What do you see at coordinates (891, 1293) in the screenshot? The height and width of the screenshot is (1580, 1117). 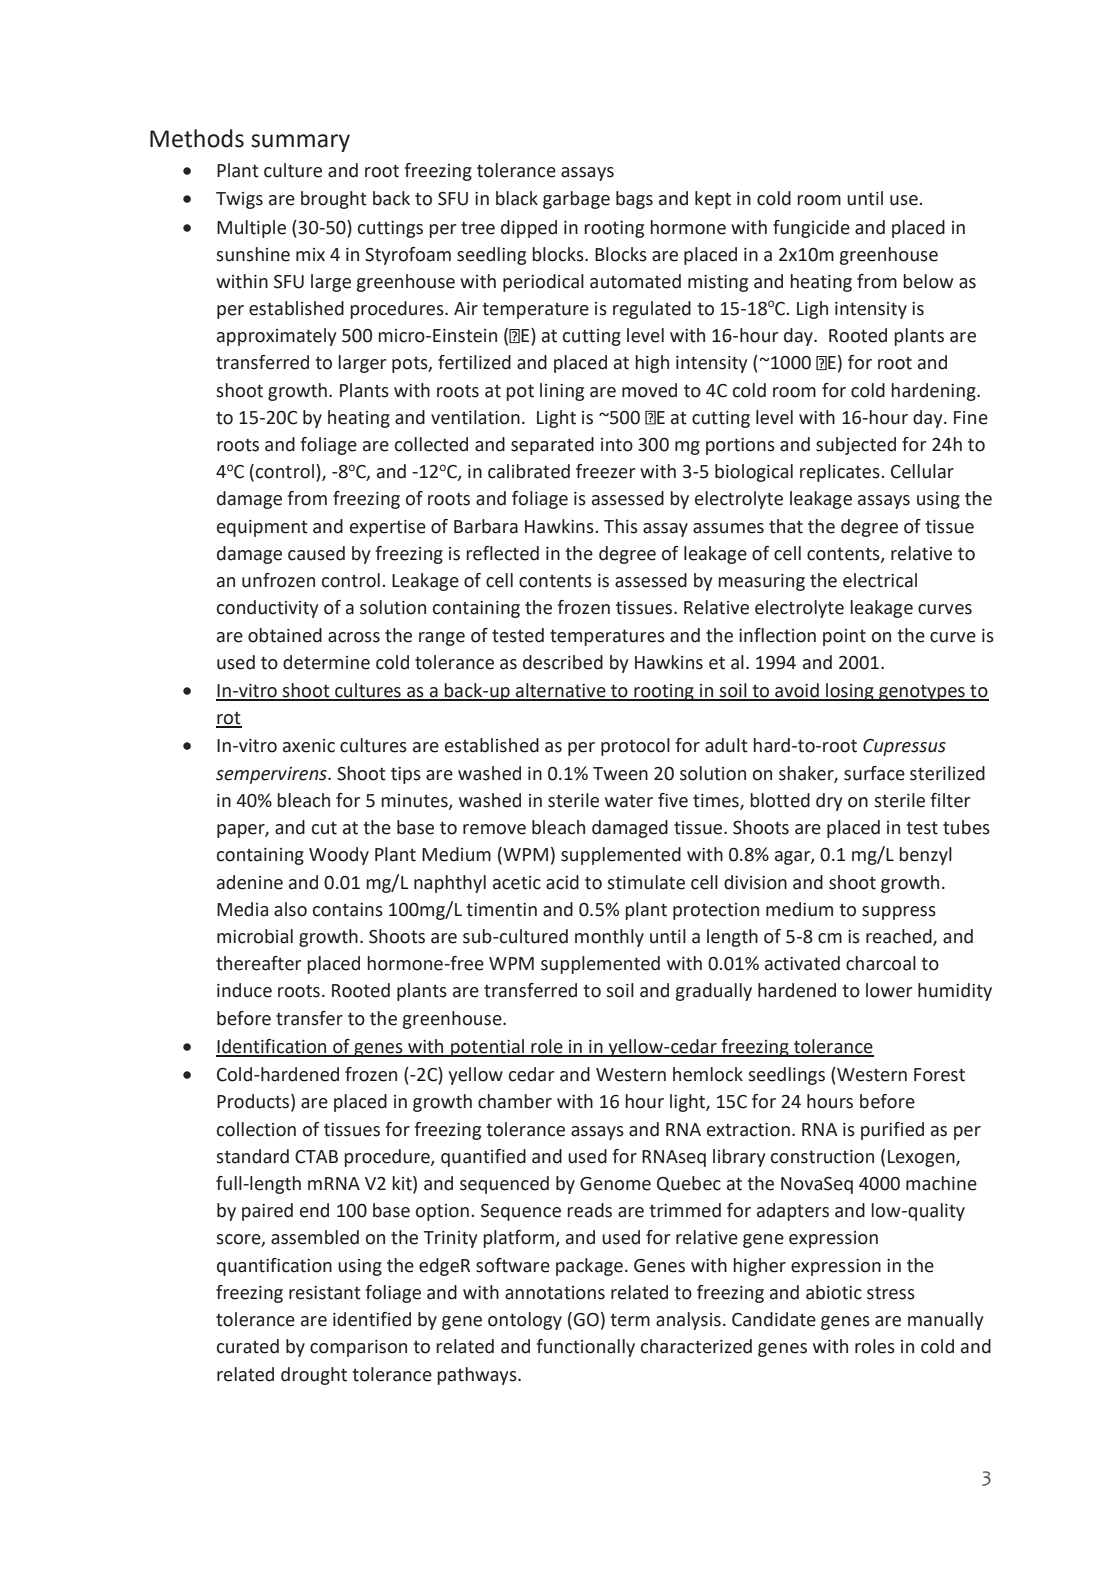 I see `stress` at bounding box center [891, 1293].
